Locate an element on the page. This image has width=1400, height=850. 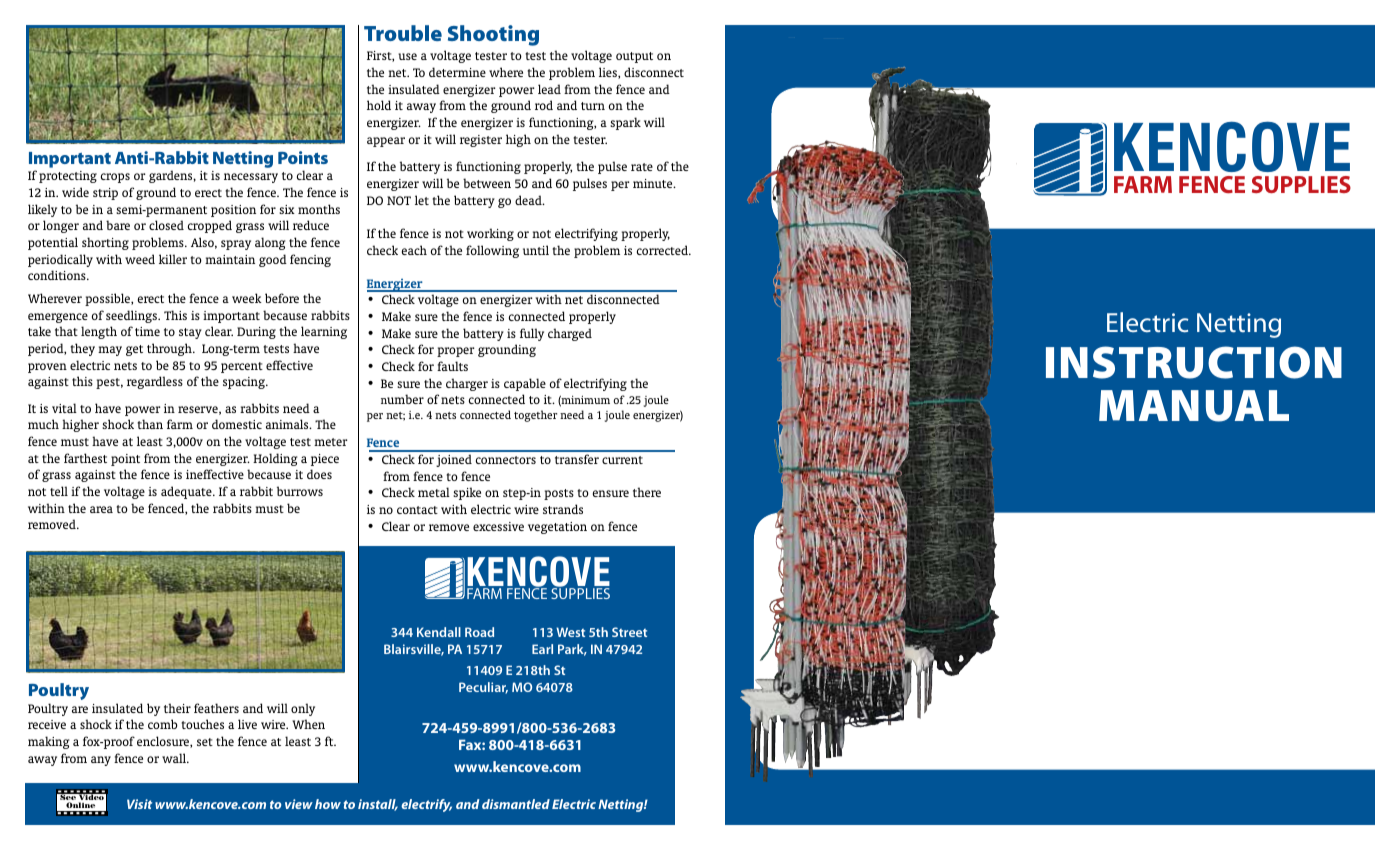
Manual is located at coordinates (1194, 406).
